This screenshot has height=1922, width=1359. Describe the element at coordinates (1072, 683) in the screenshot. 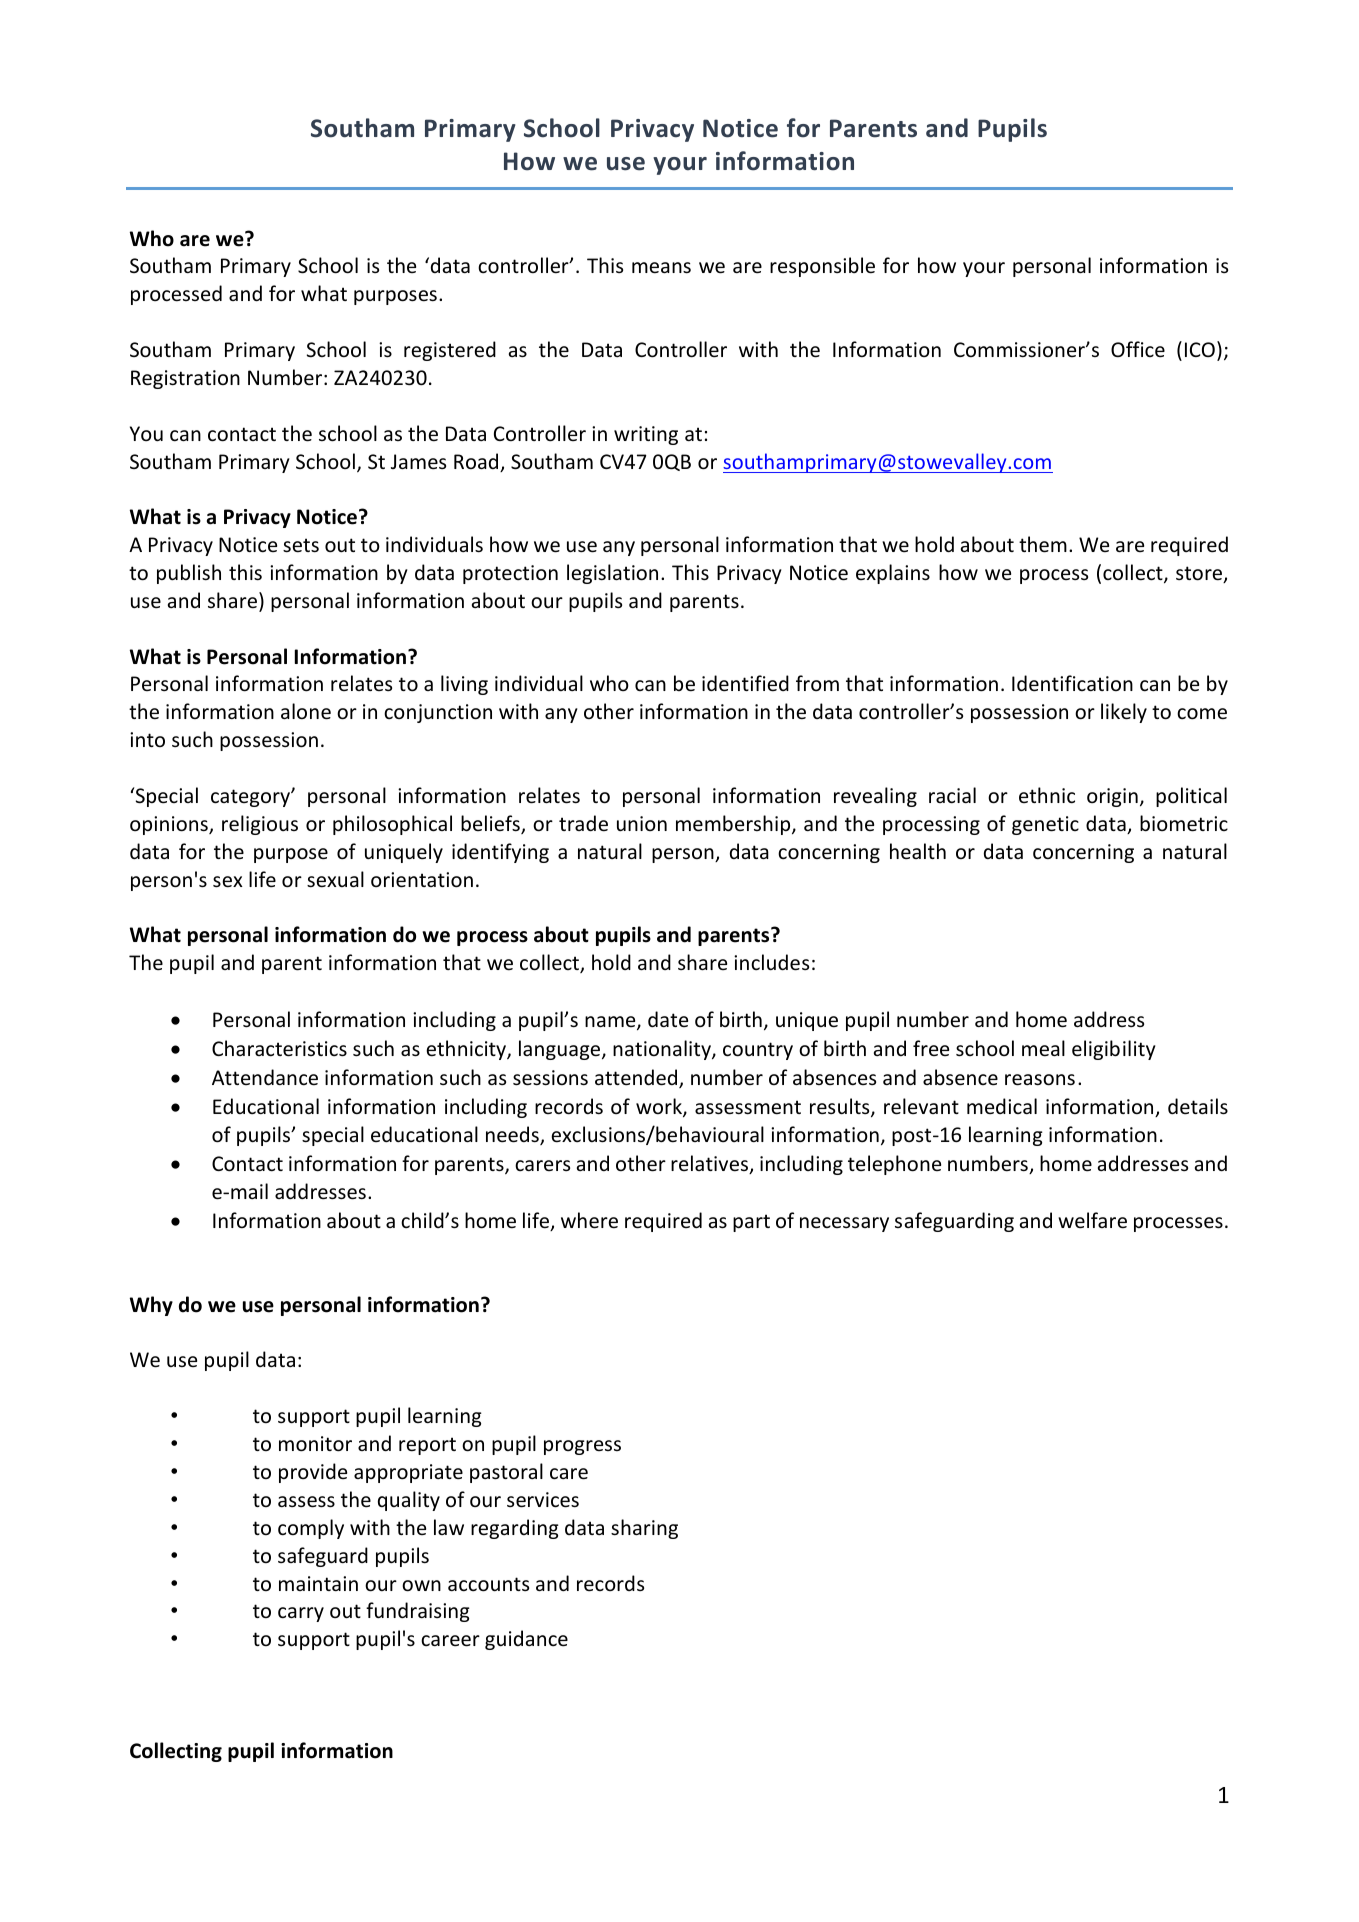

I see `Identification` at that location.
